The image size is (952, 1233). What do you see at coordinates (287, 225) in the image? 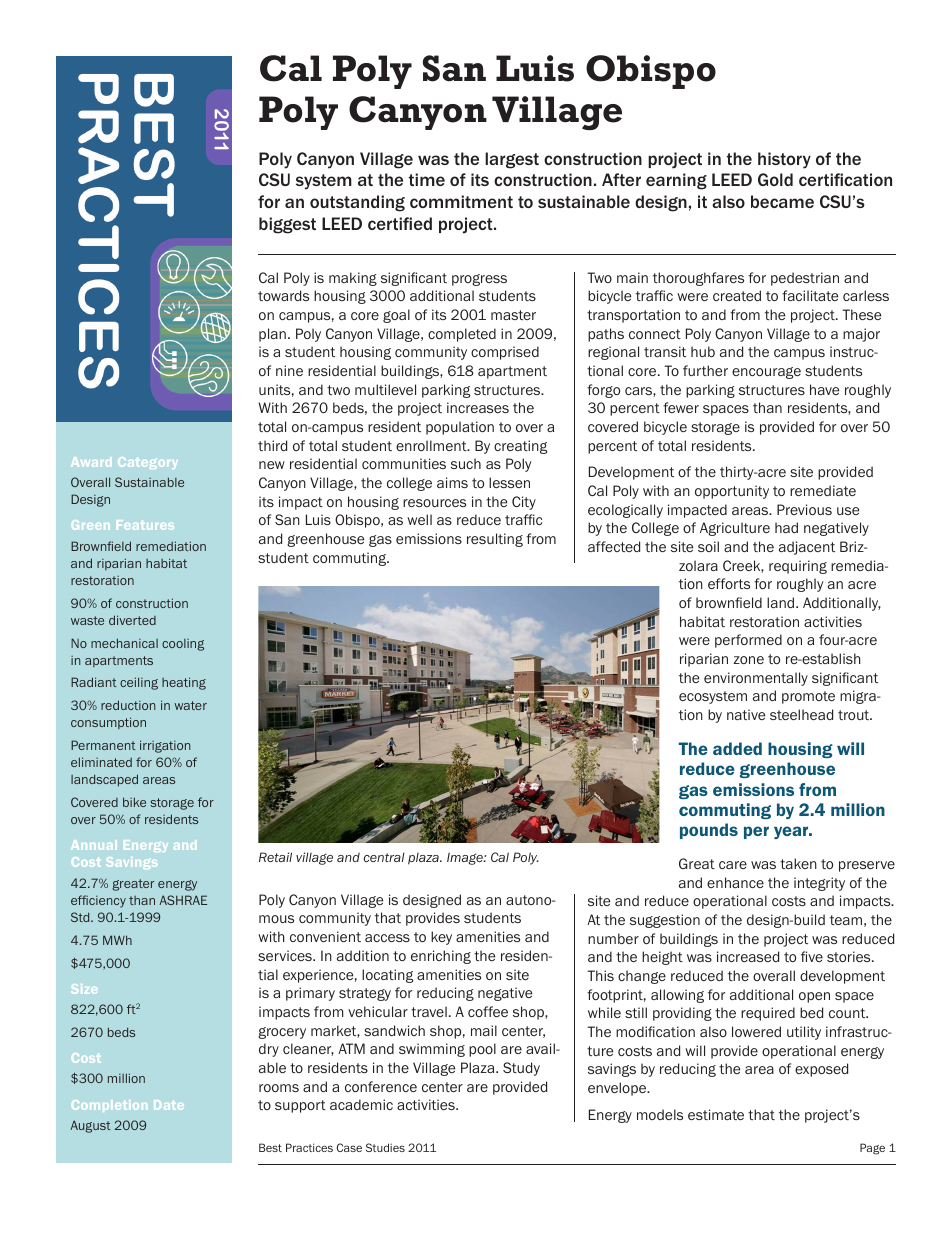
I see `biggest` at bounding box center [287, 225].
